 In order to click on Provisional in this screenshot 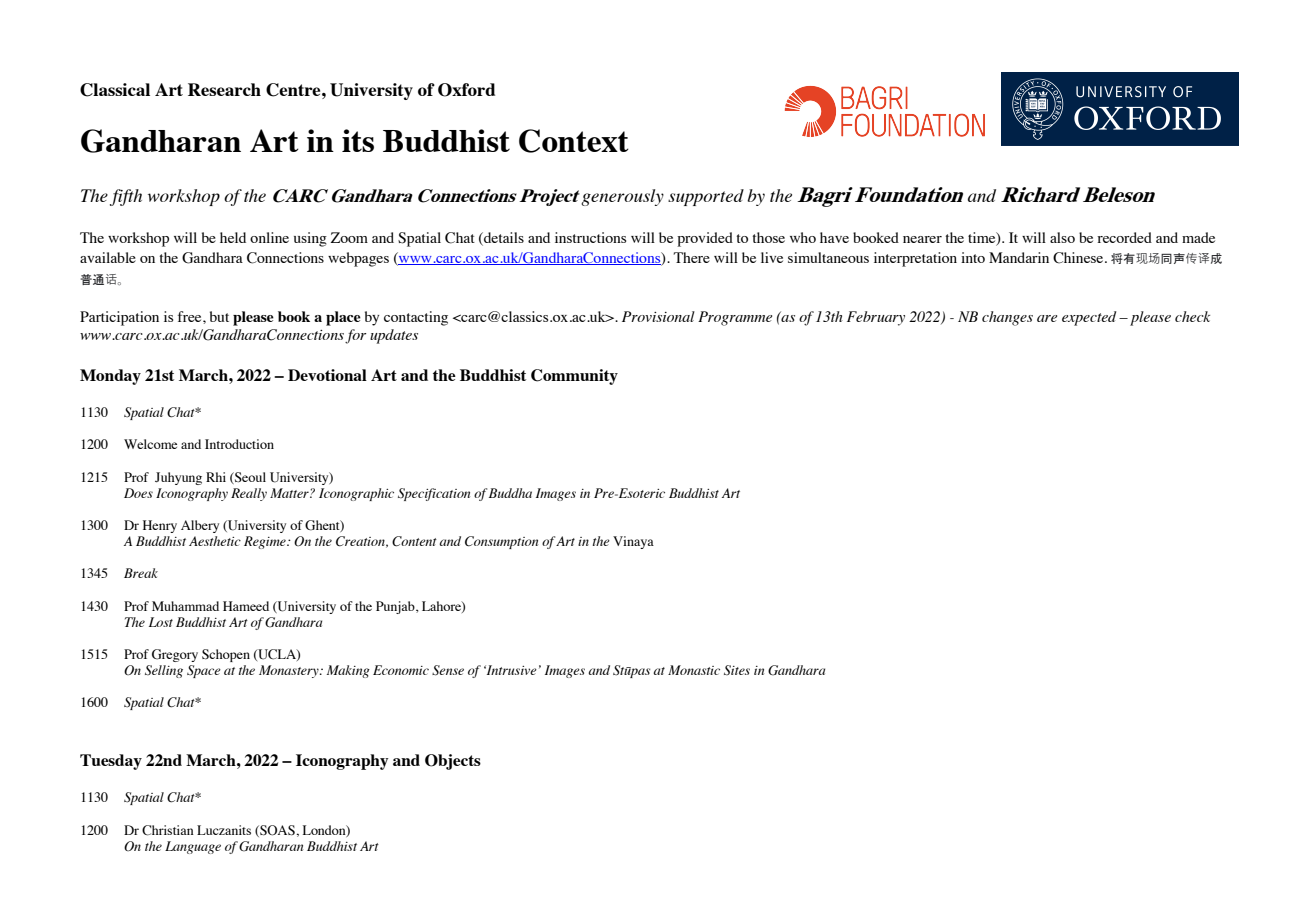, I will do `click(658, 316)`.
